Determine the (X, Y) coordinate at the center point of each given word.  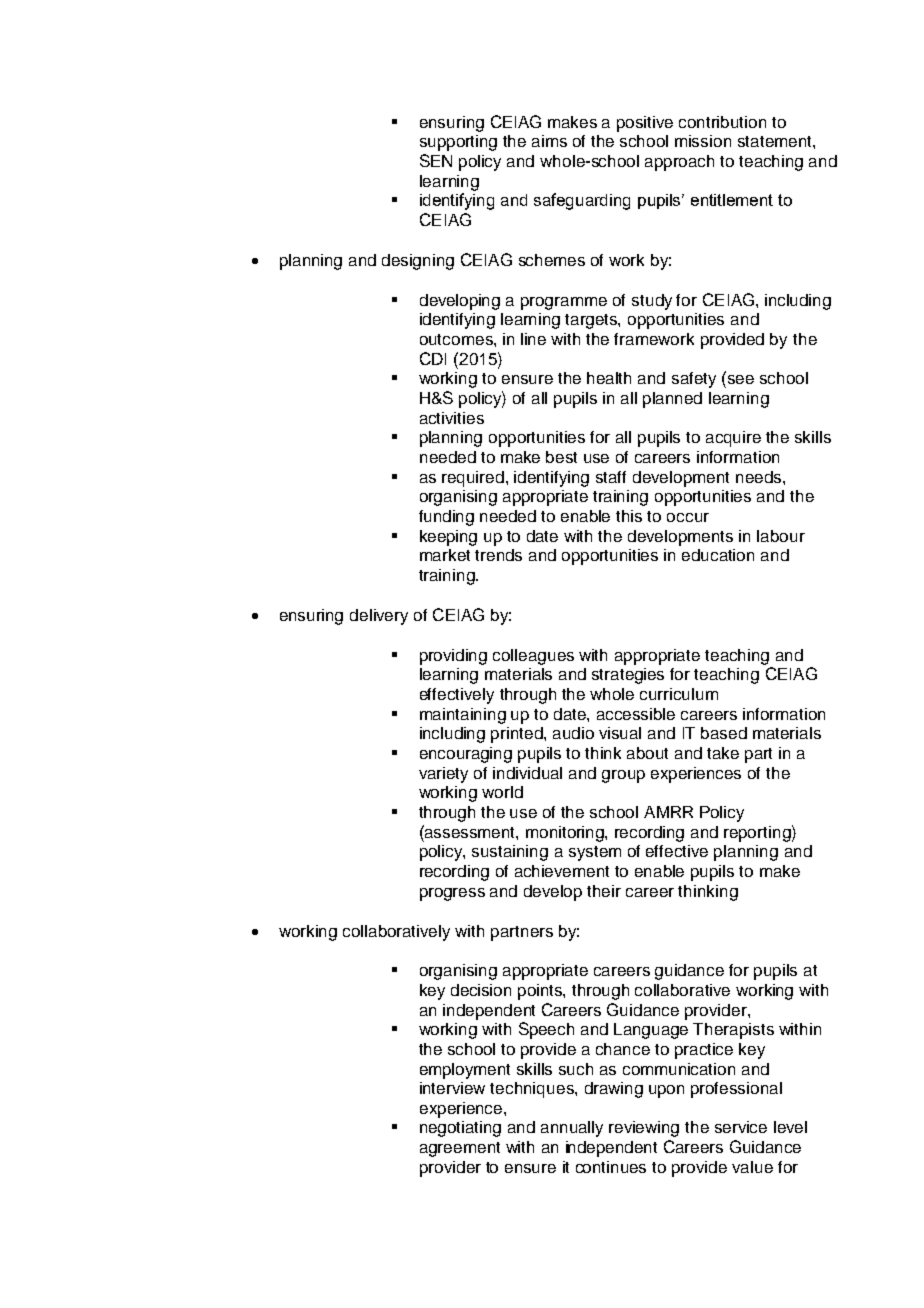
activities (452, 418)
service (741, 1127)
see (741, 379)
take (723, 753)
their (604, 891)
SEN (436, 160)
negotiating (460, 1129)
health (609, 378)
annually (572, 1129)
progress (452, 894)
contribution (722, 122)
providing (453, 657)
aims (549, 141)
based (724, 733)
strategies (628, 676)
